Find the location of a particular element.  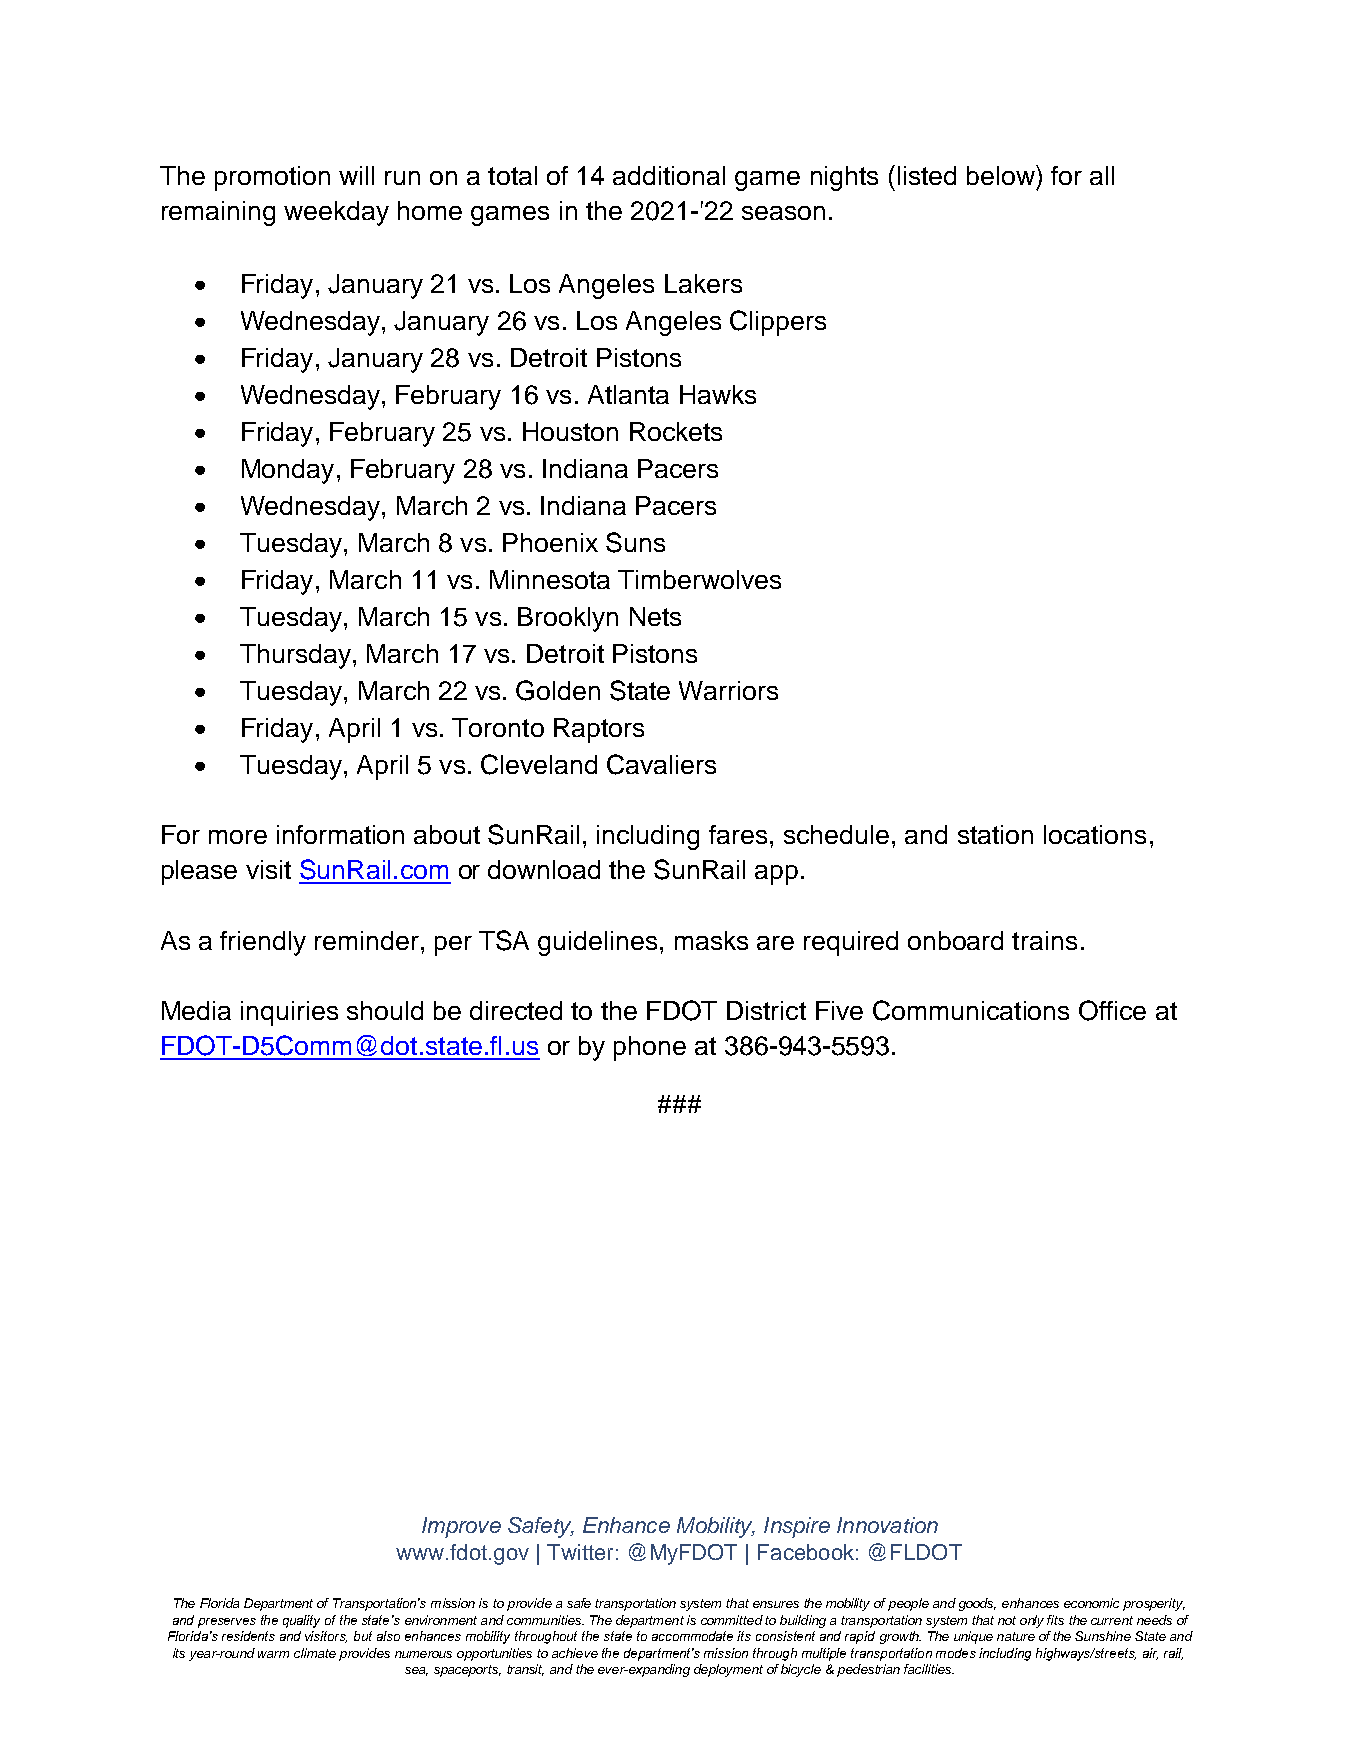

quality is located at coordinates (301, 1621).
